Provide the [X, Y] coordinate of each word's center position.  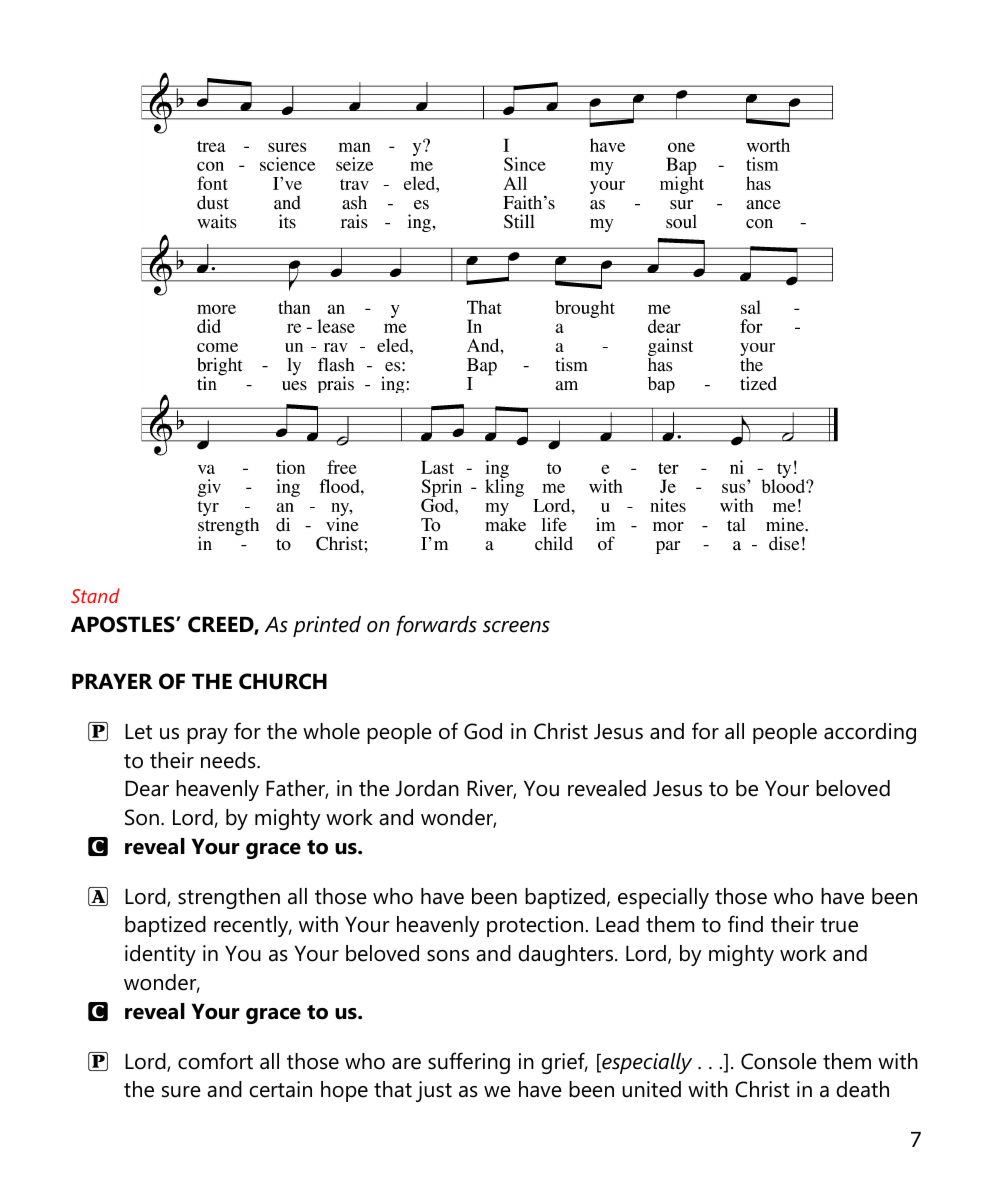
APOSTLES [124, 624]
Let [138, 731]
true [839, 925]
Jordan [427, 788]
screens [516, 627]
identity [160, 955]
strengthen [229, 898]
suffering [469, 1063]
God [483, 731]
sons [448, 956]
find [745, 924]
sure [181, 1092]
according [870, 733]
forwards [436, 625]
